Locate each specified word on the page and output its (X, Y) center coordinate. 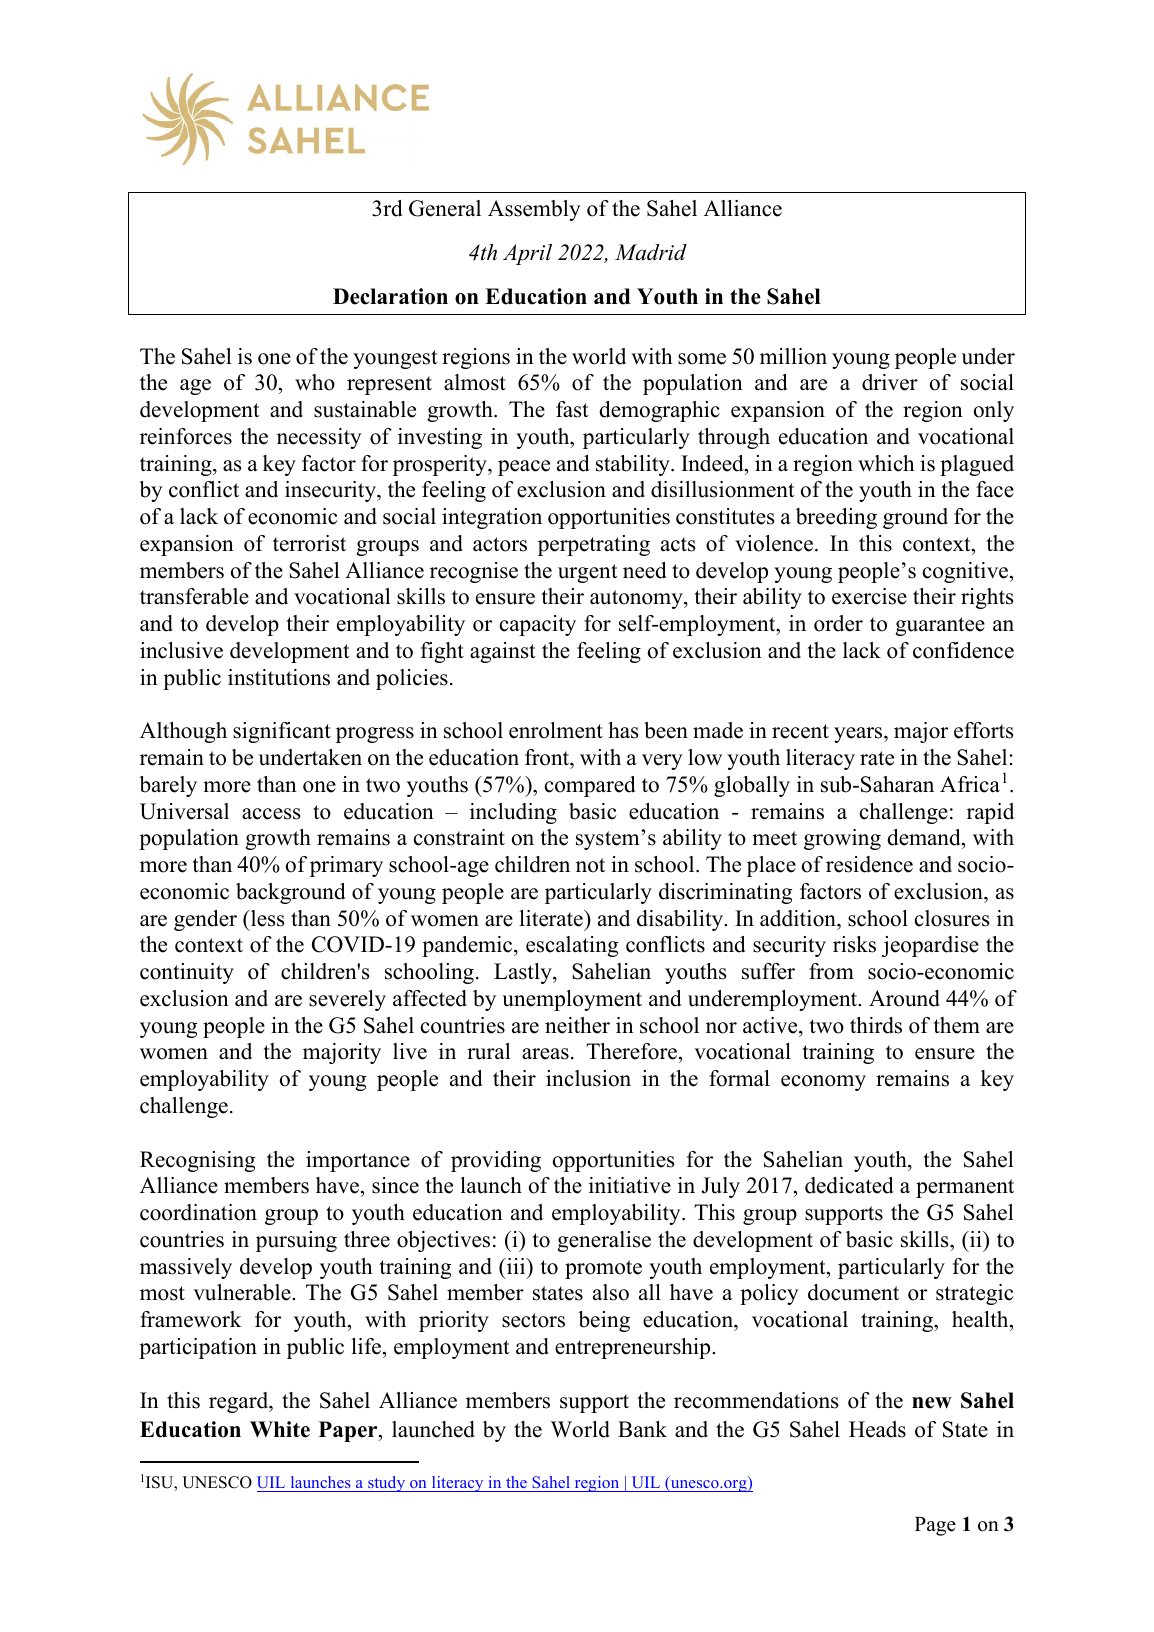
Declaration (390, 296)
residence (869, 864)
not (590, 865)
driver (890, 382)
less (267, 918)
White (280, 1429)
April (527, 254)
